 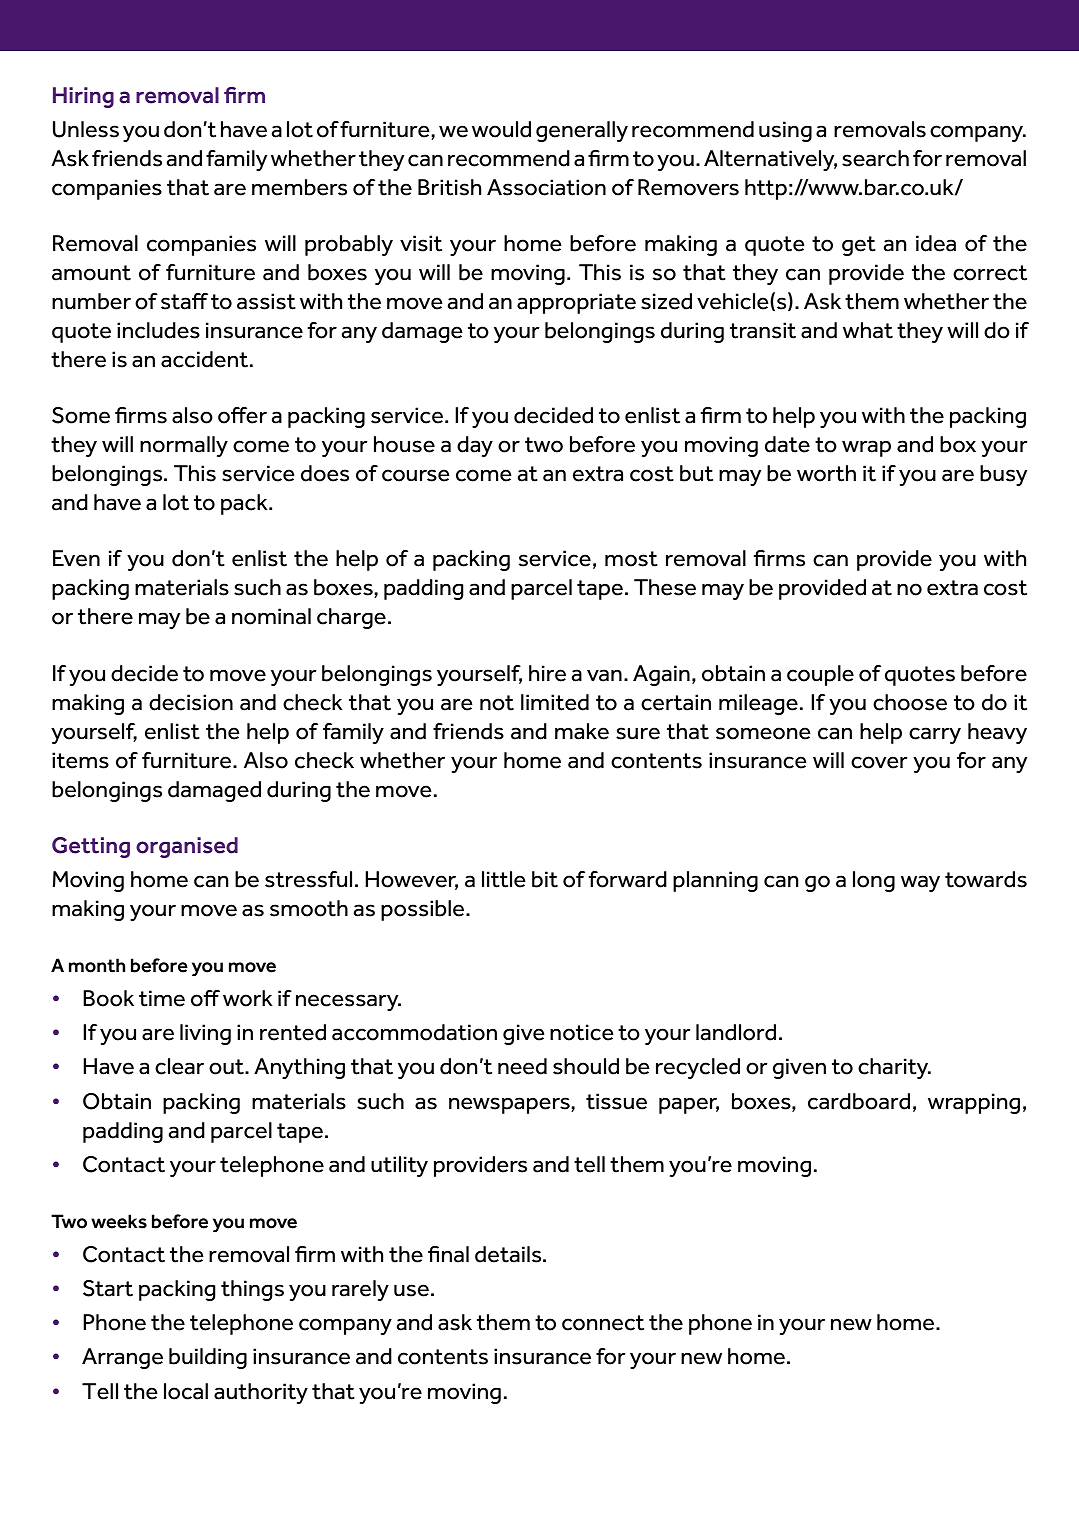 What do you see at coordinates (208, 1358) in the page?
I see `building` at bounding box center [208, 1358].
